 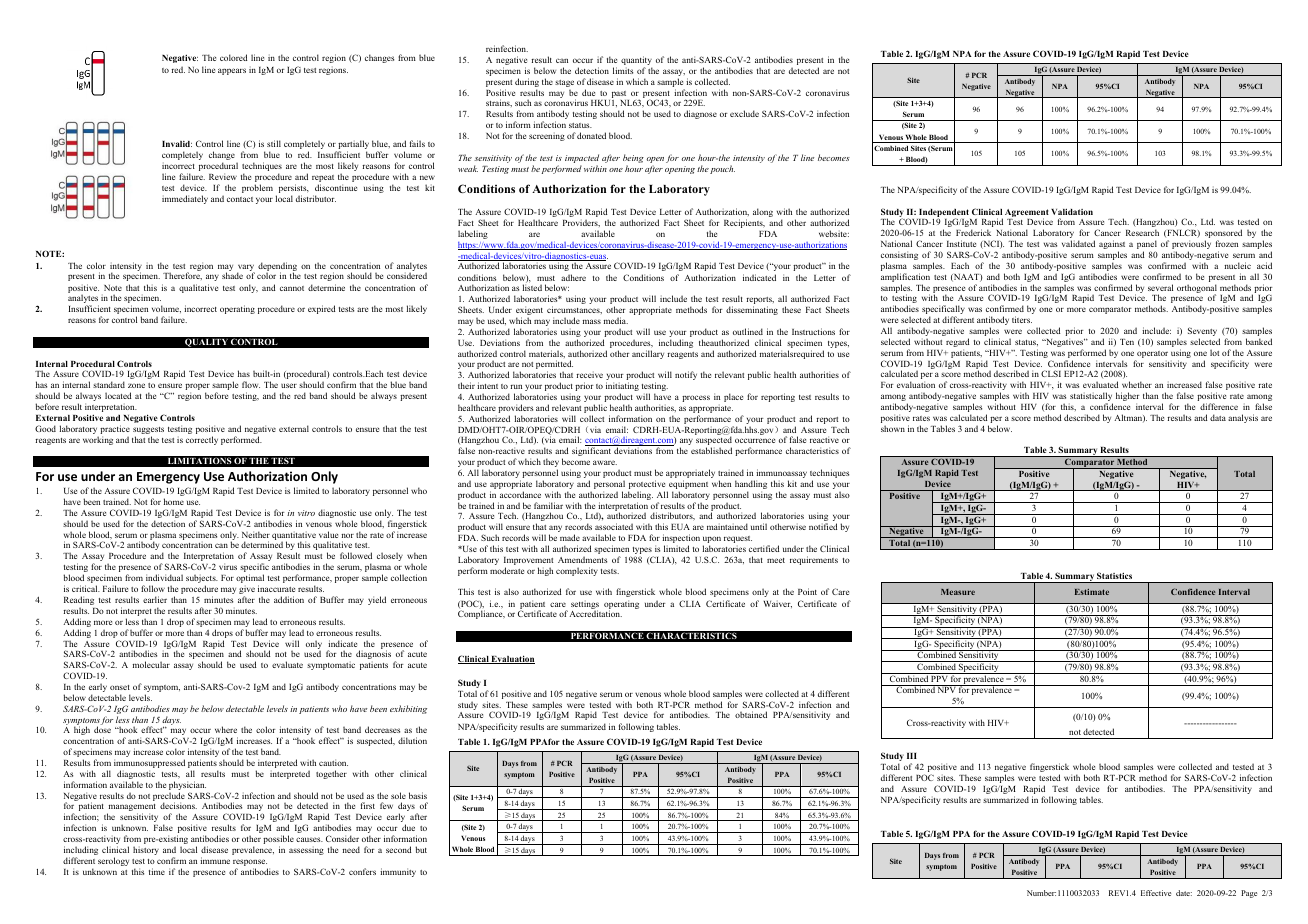 What do you see at coordinates (1218, 417) in the document?
I see `data` at bounding box center [1218, 417].
